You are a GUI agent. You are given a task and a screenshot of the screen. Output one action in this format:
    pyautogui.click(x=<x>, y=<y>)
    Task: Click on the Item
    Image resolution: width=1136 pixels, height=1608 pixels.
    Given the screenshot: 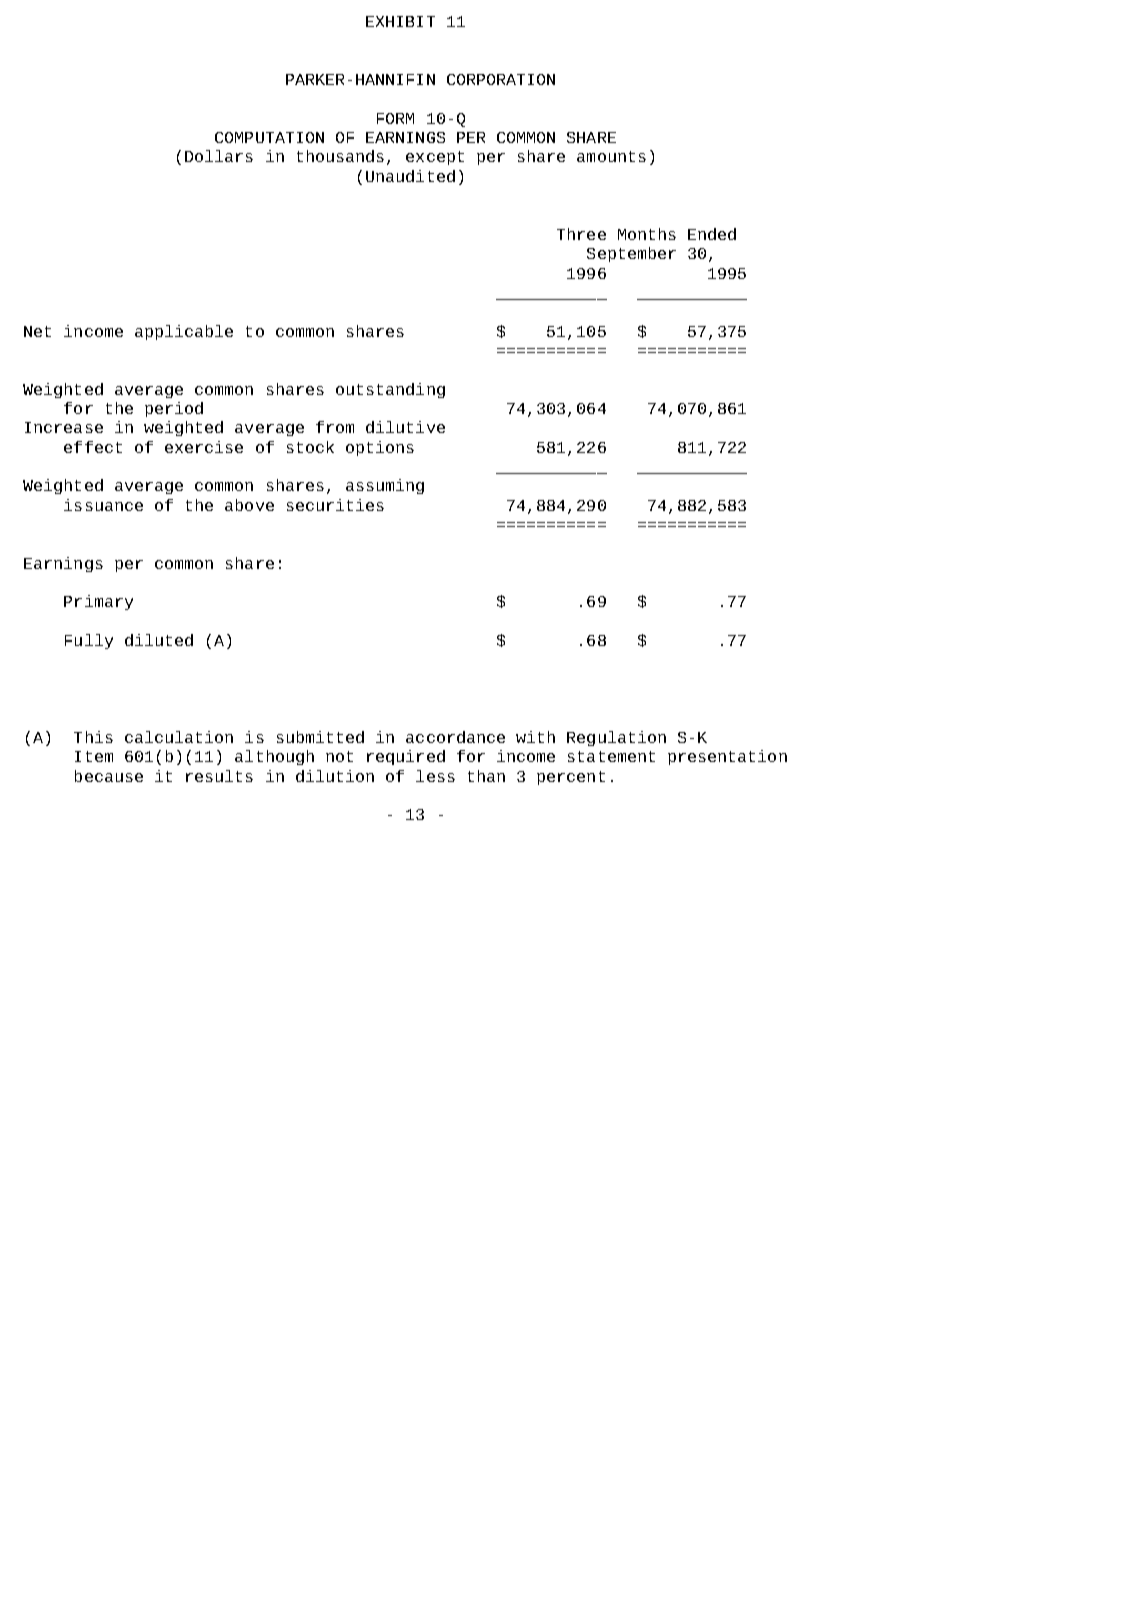 What is the action you would take?
    pyautogui.click(x=94, y=756)
